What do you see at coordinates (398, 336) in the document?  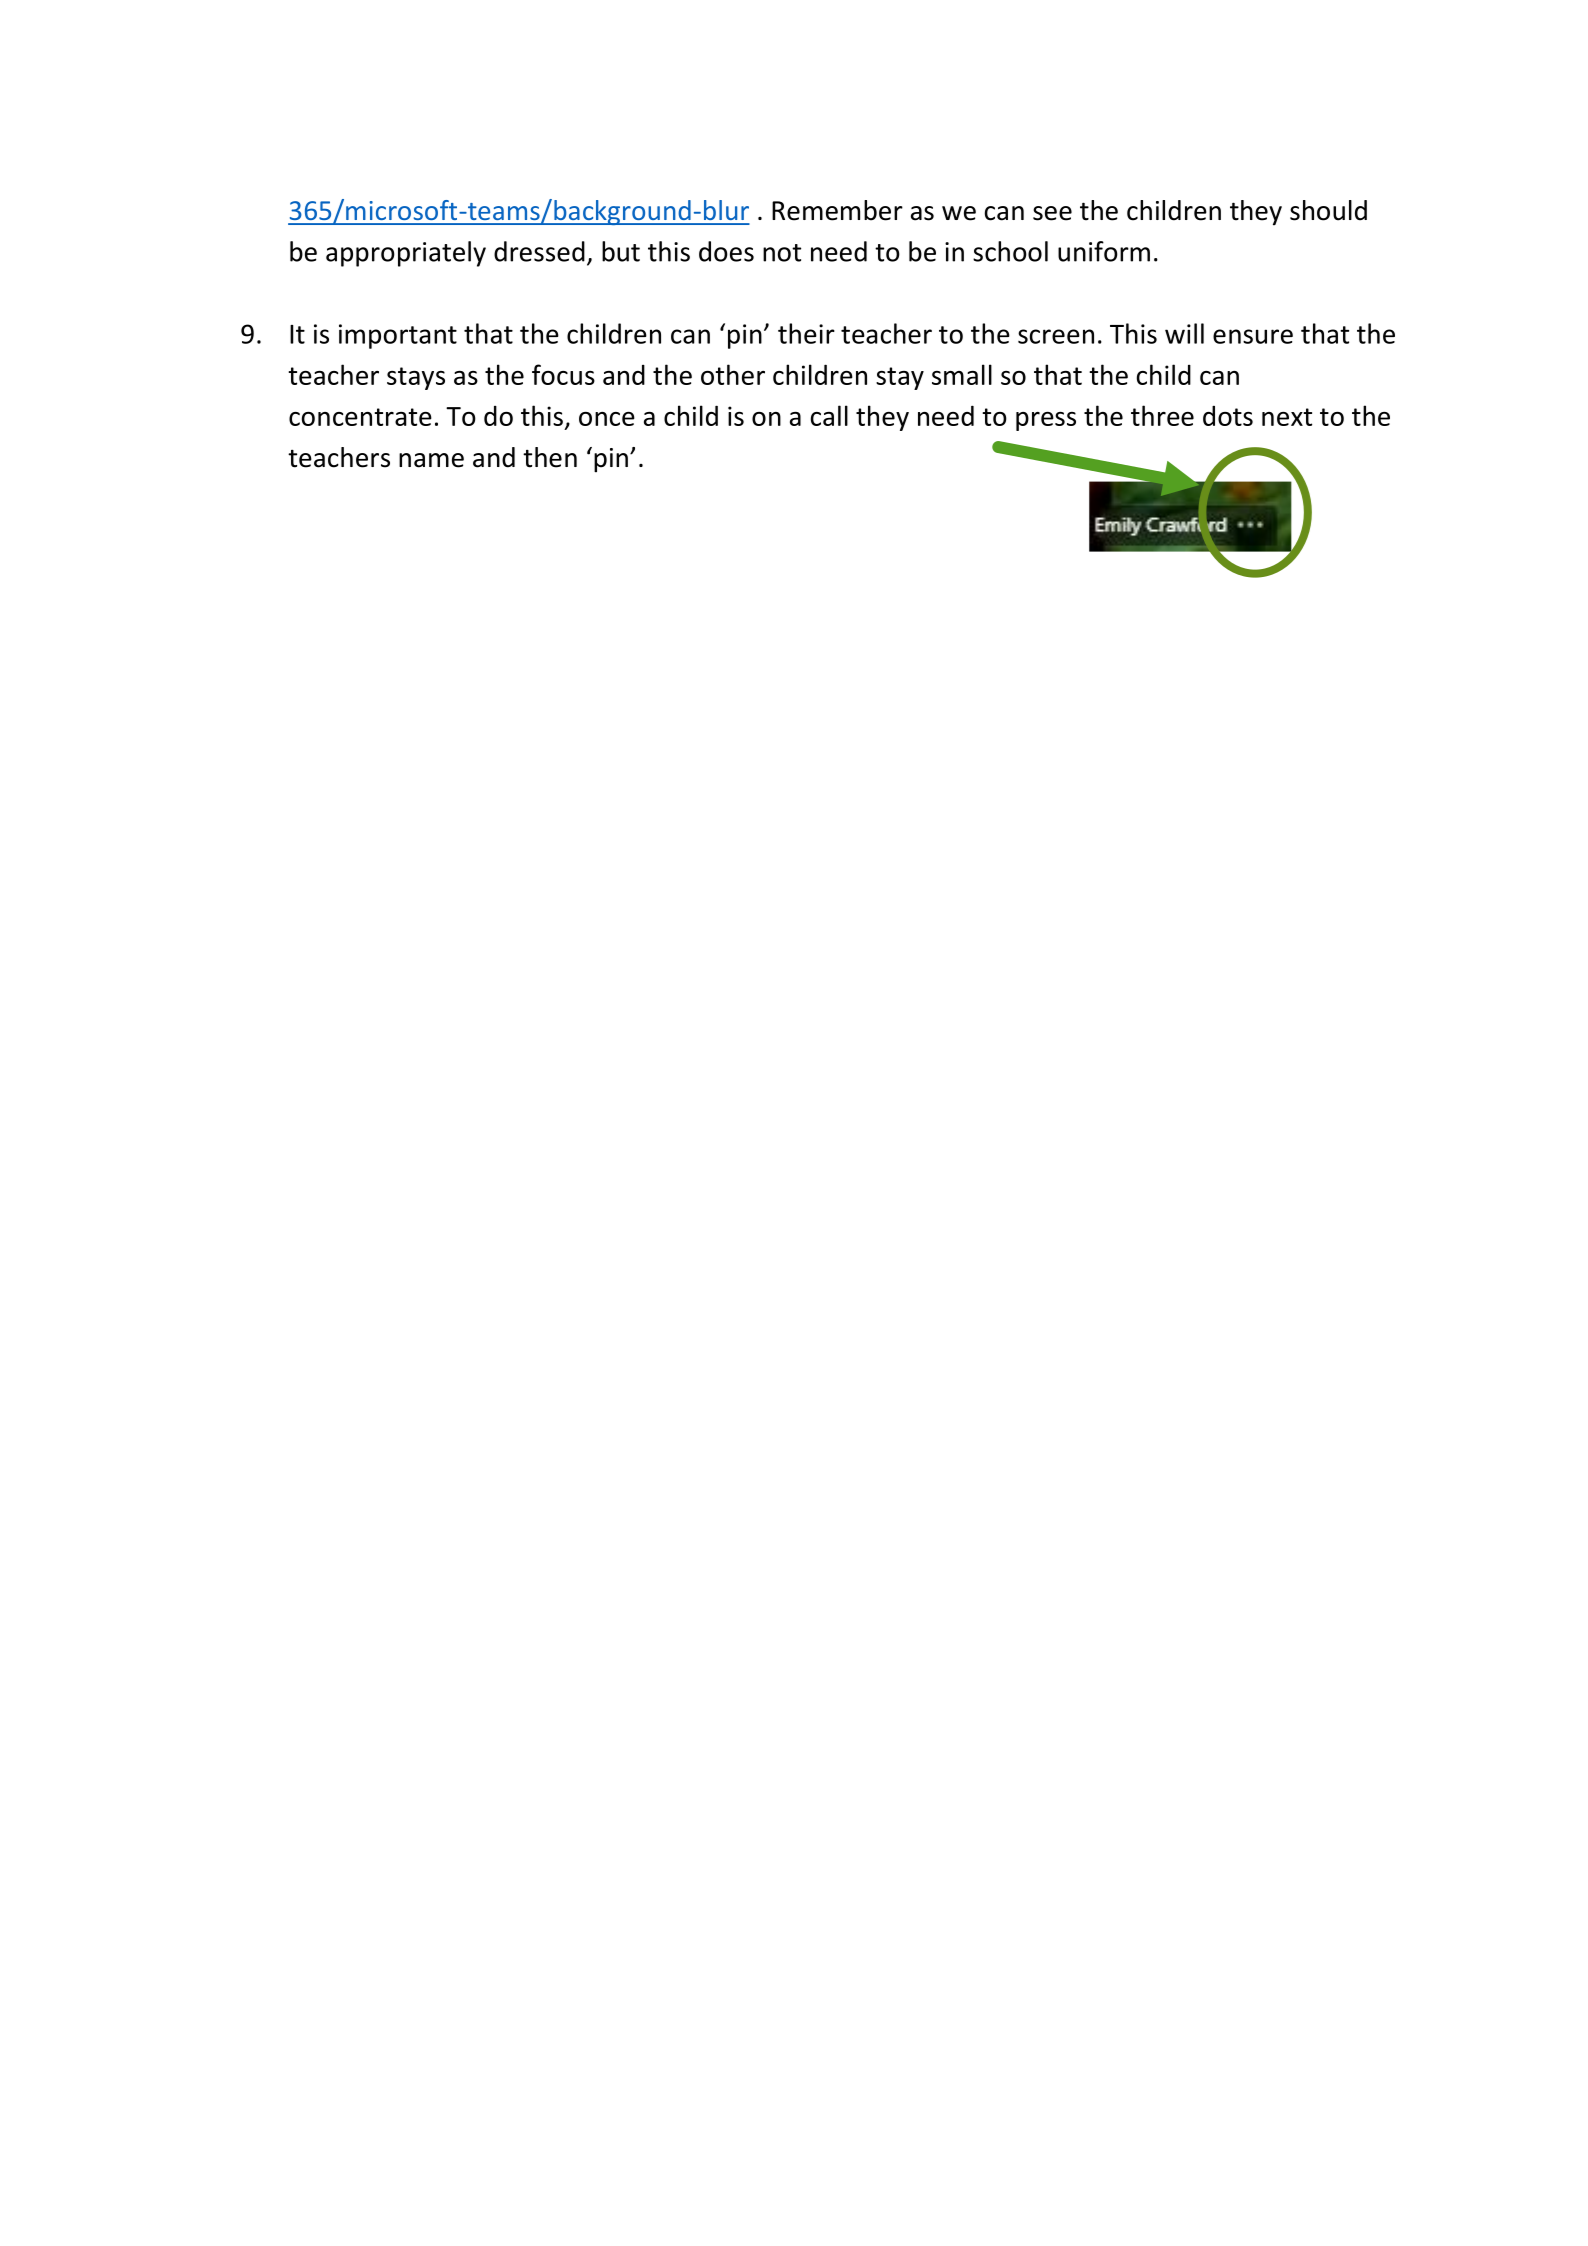 I see `important` at bounding box center [398, 336].
